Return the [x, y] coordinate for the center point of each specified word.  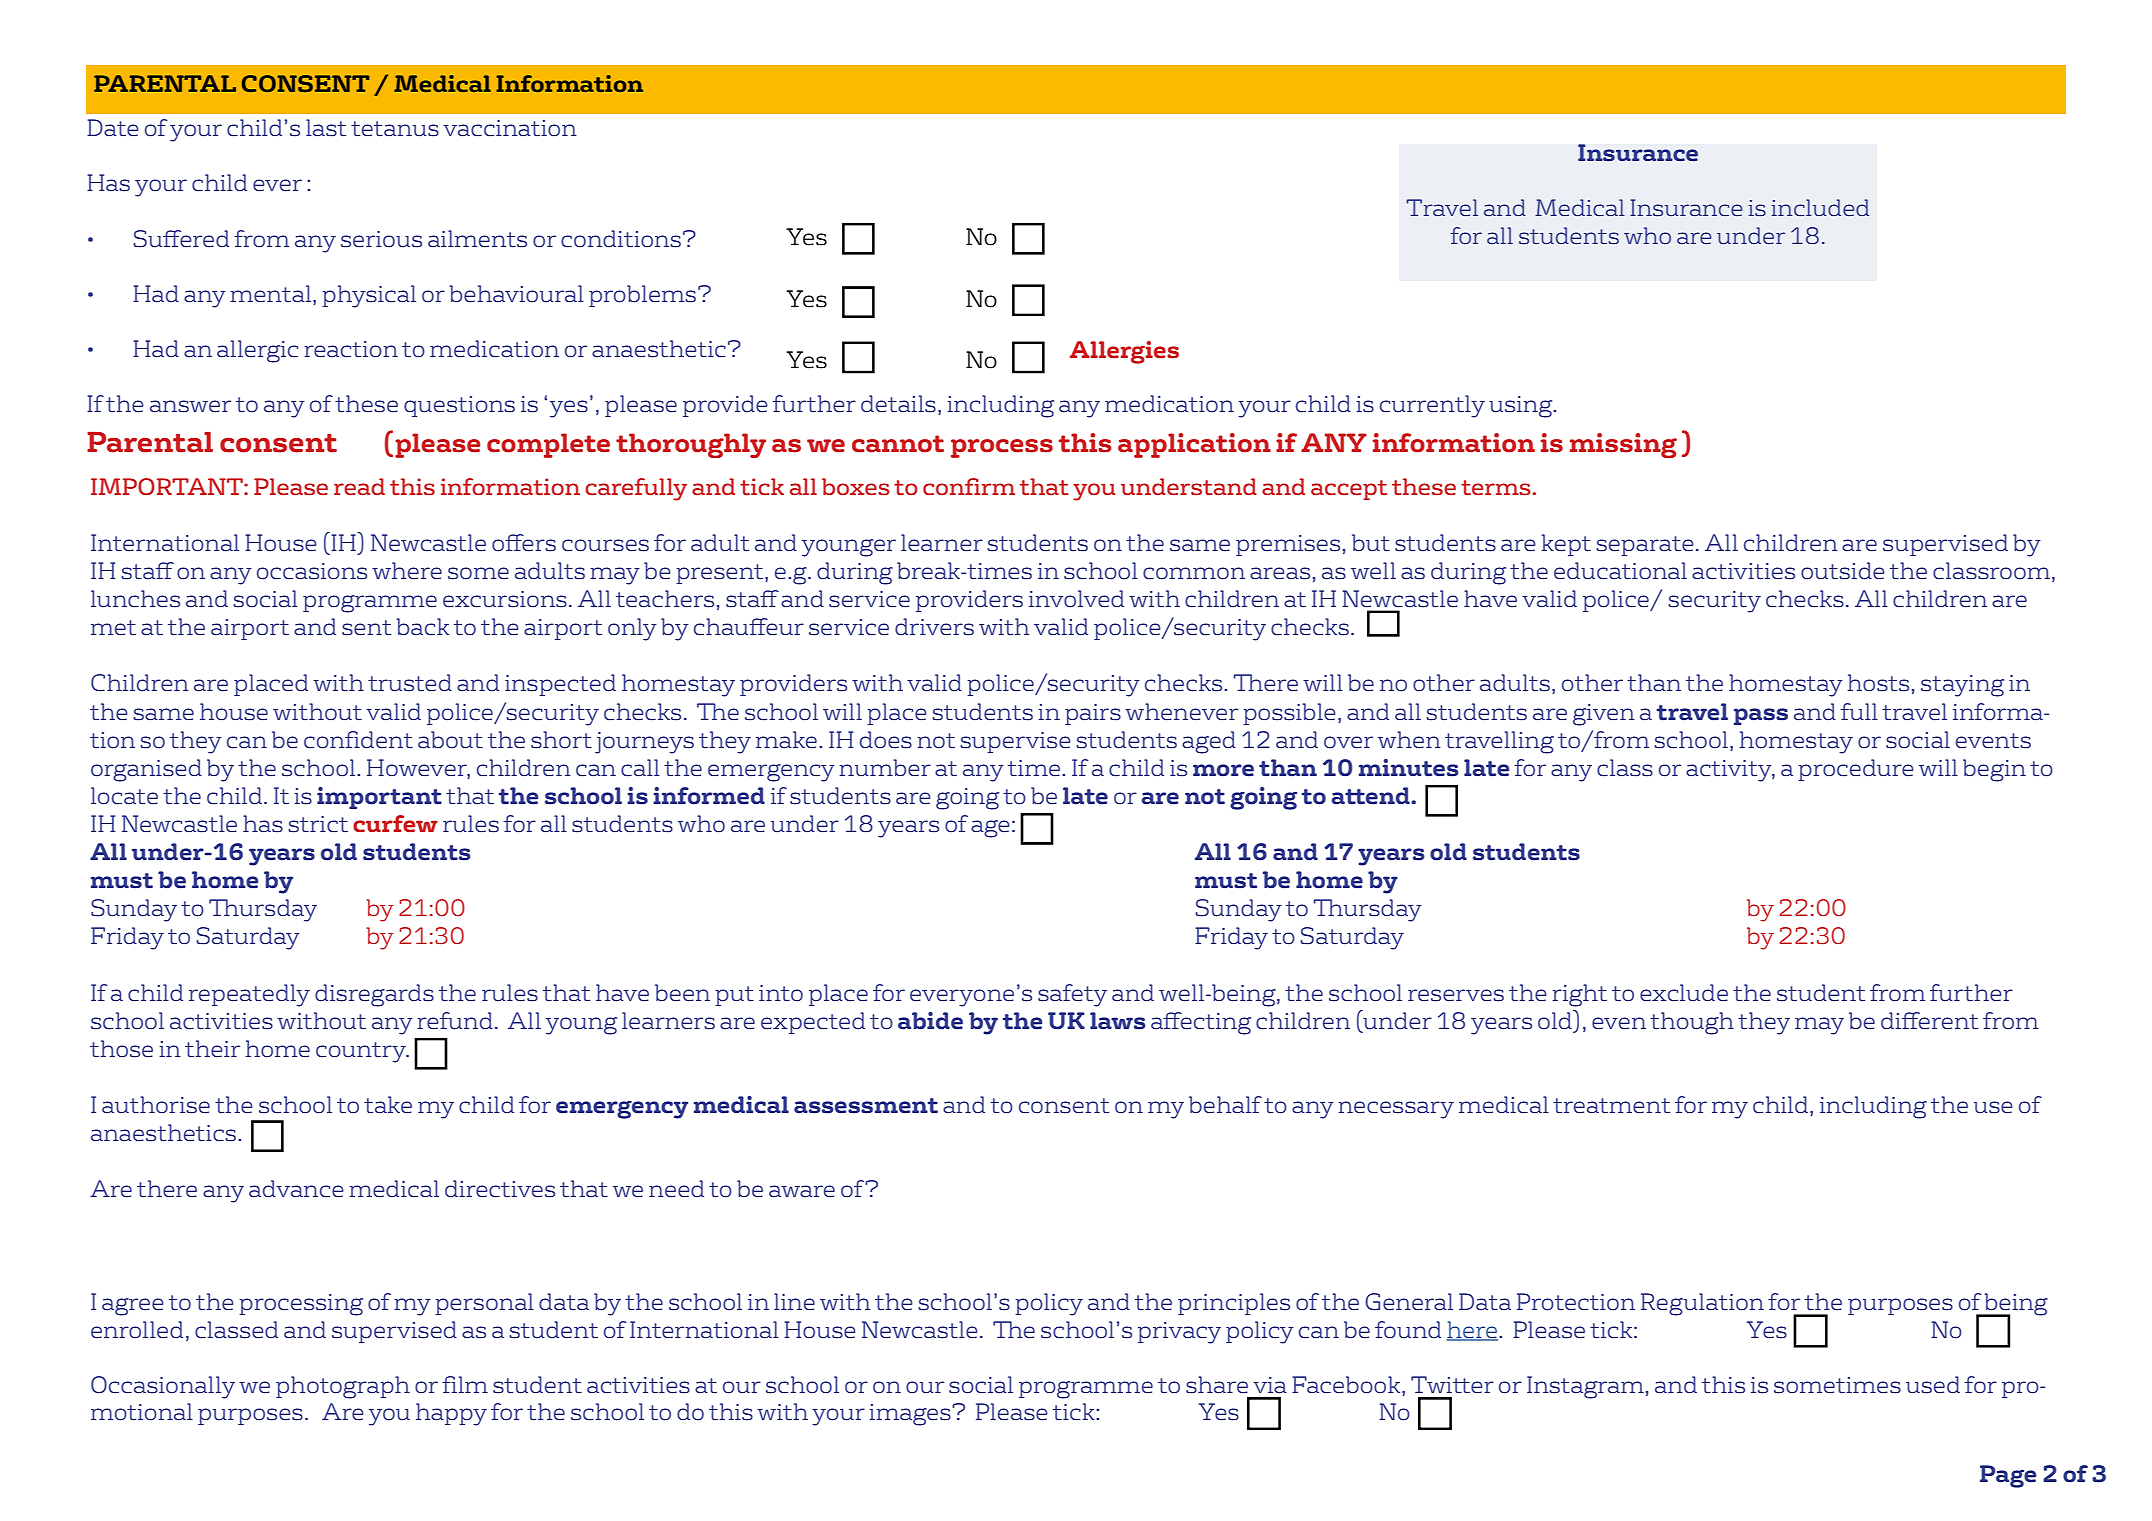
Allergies [1124, 352]
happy [451, 1414]
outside [1843, 571]
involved [1076, 599]
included [1820, 207]
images [911, 1415]
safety [1072, 995]
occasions [312, 571]
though [1692, 1023]
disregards [374, 995]
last [326, 128]
